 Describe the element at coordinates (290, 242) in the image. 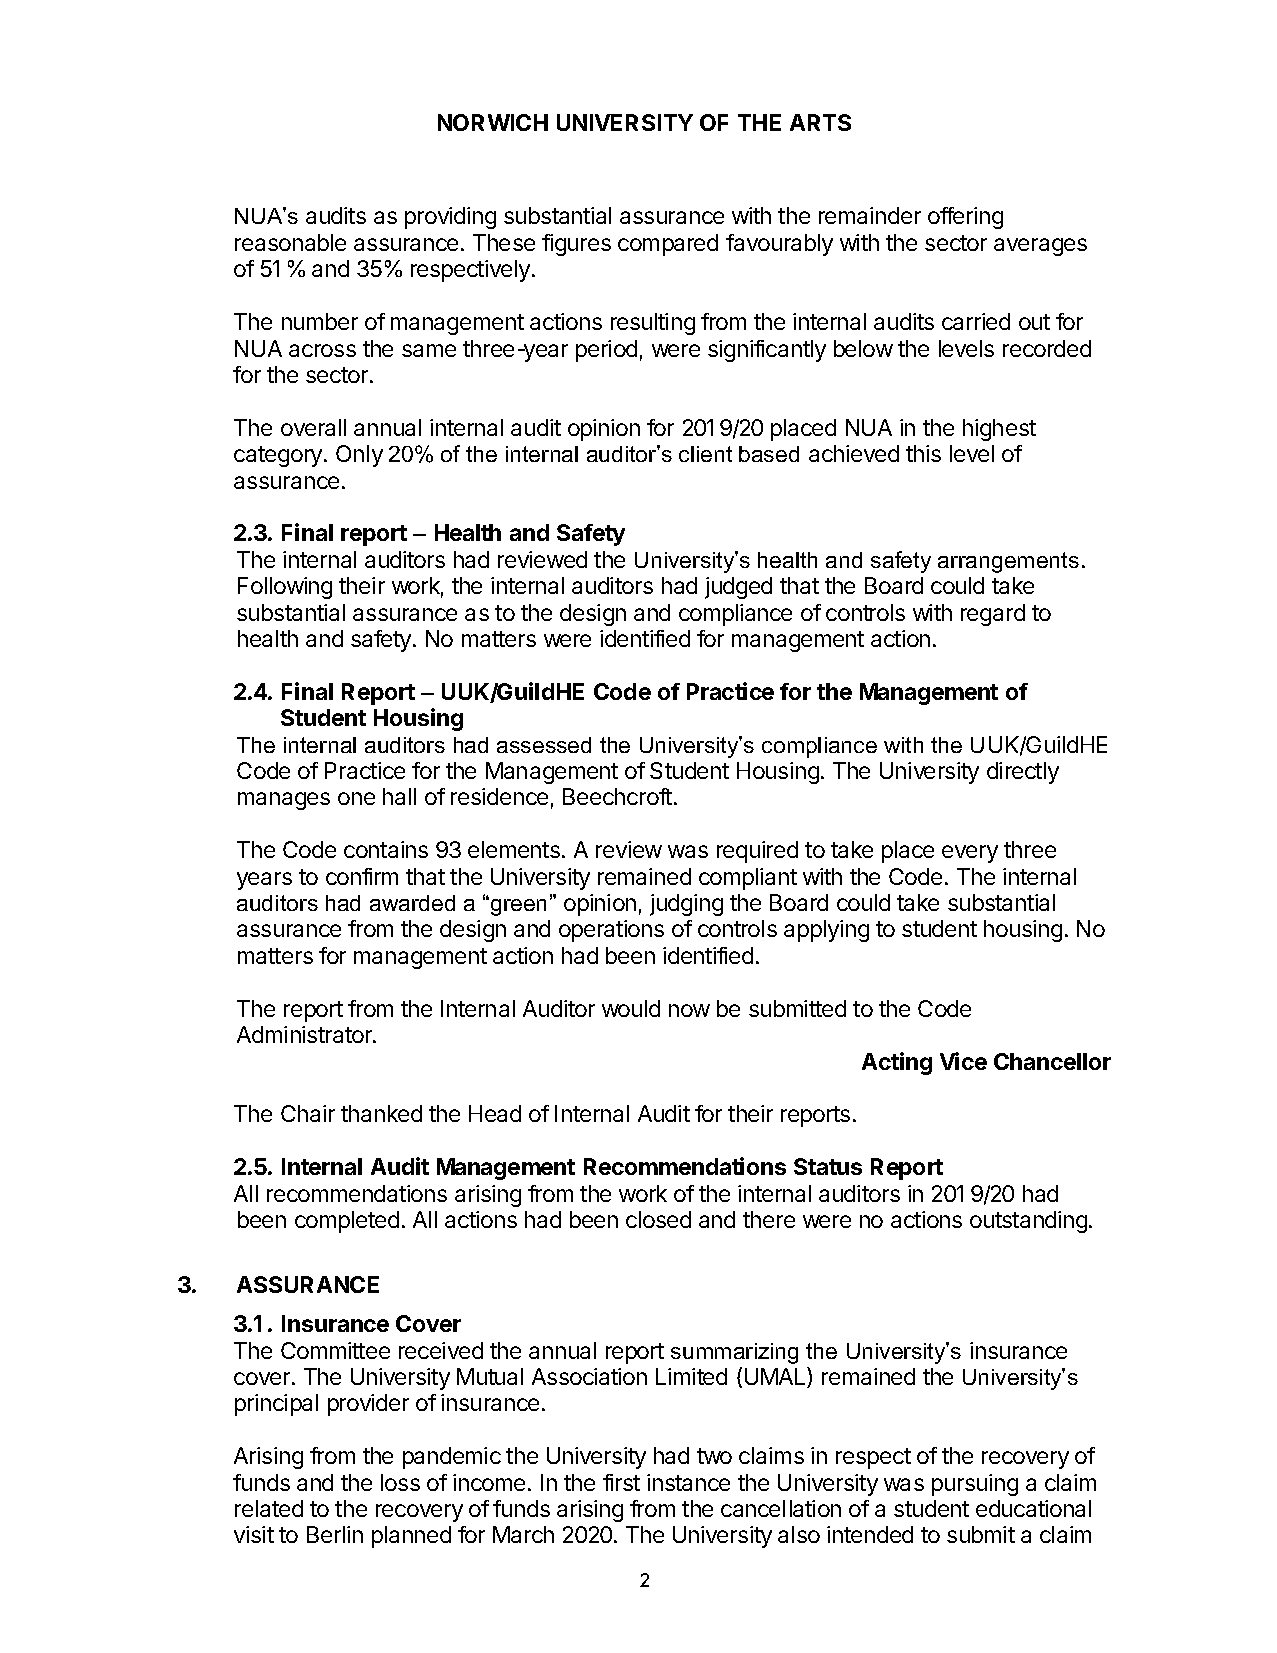

I see `reasonable` at that location.
